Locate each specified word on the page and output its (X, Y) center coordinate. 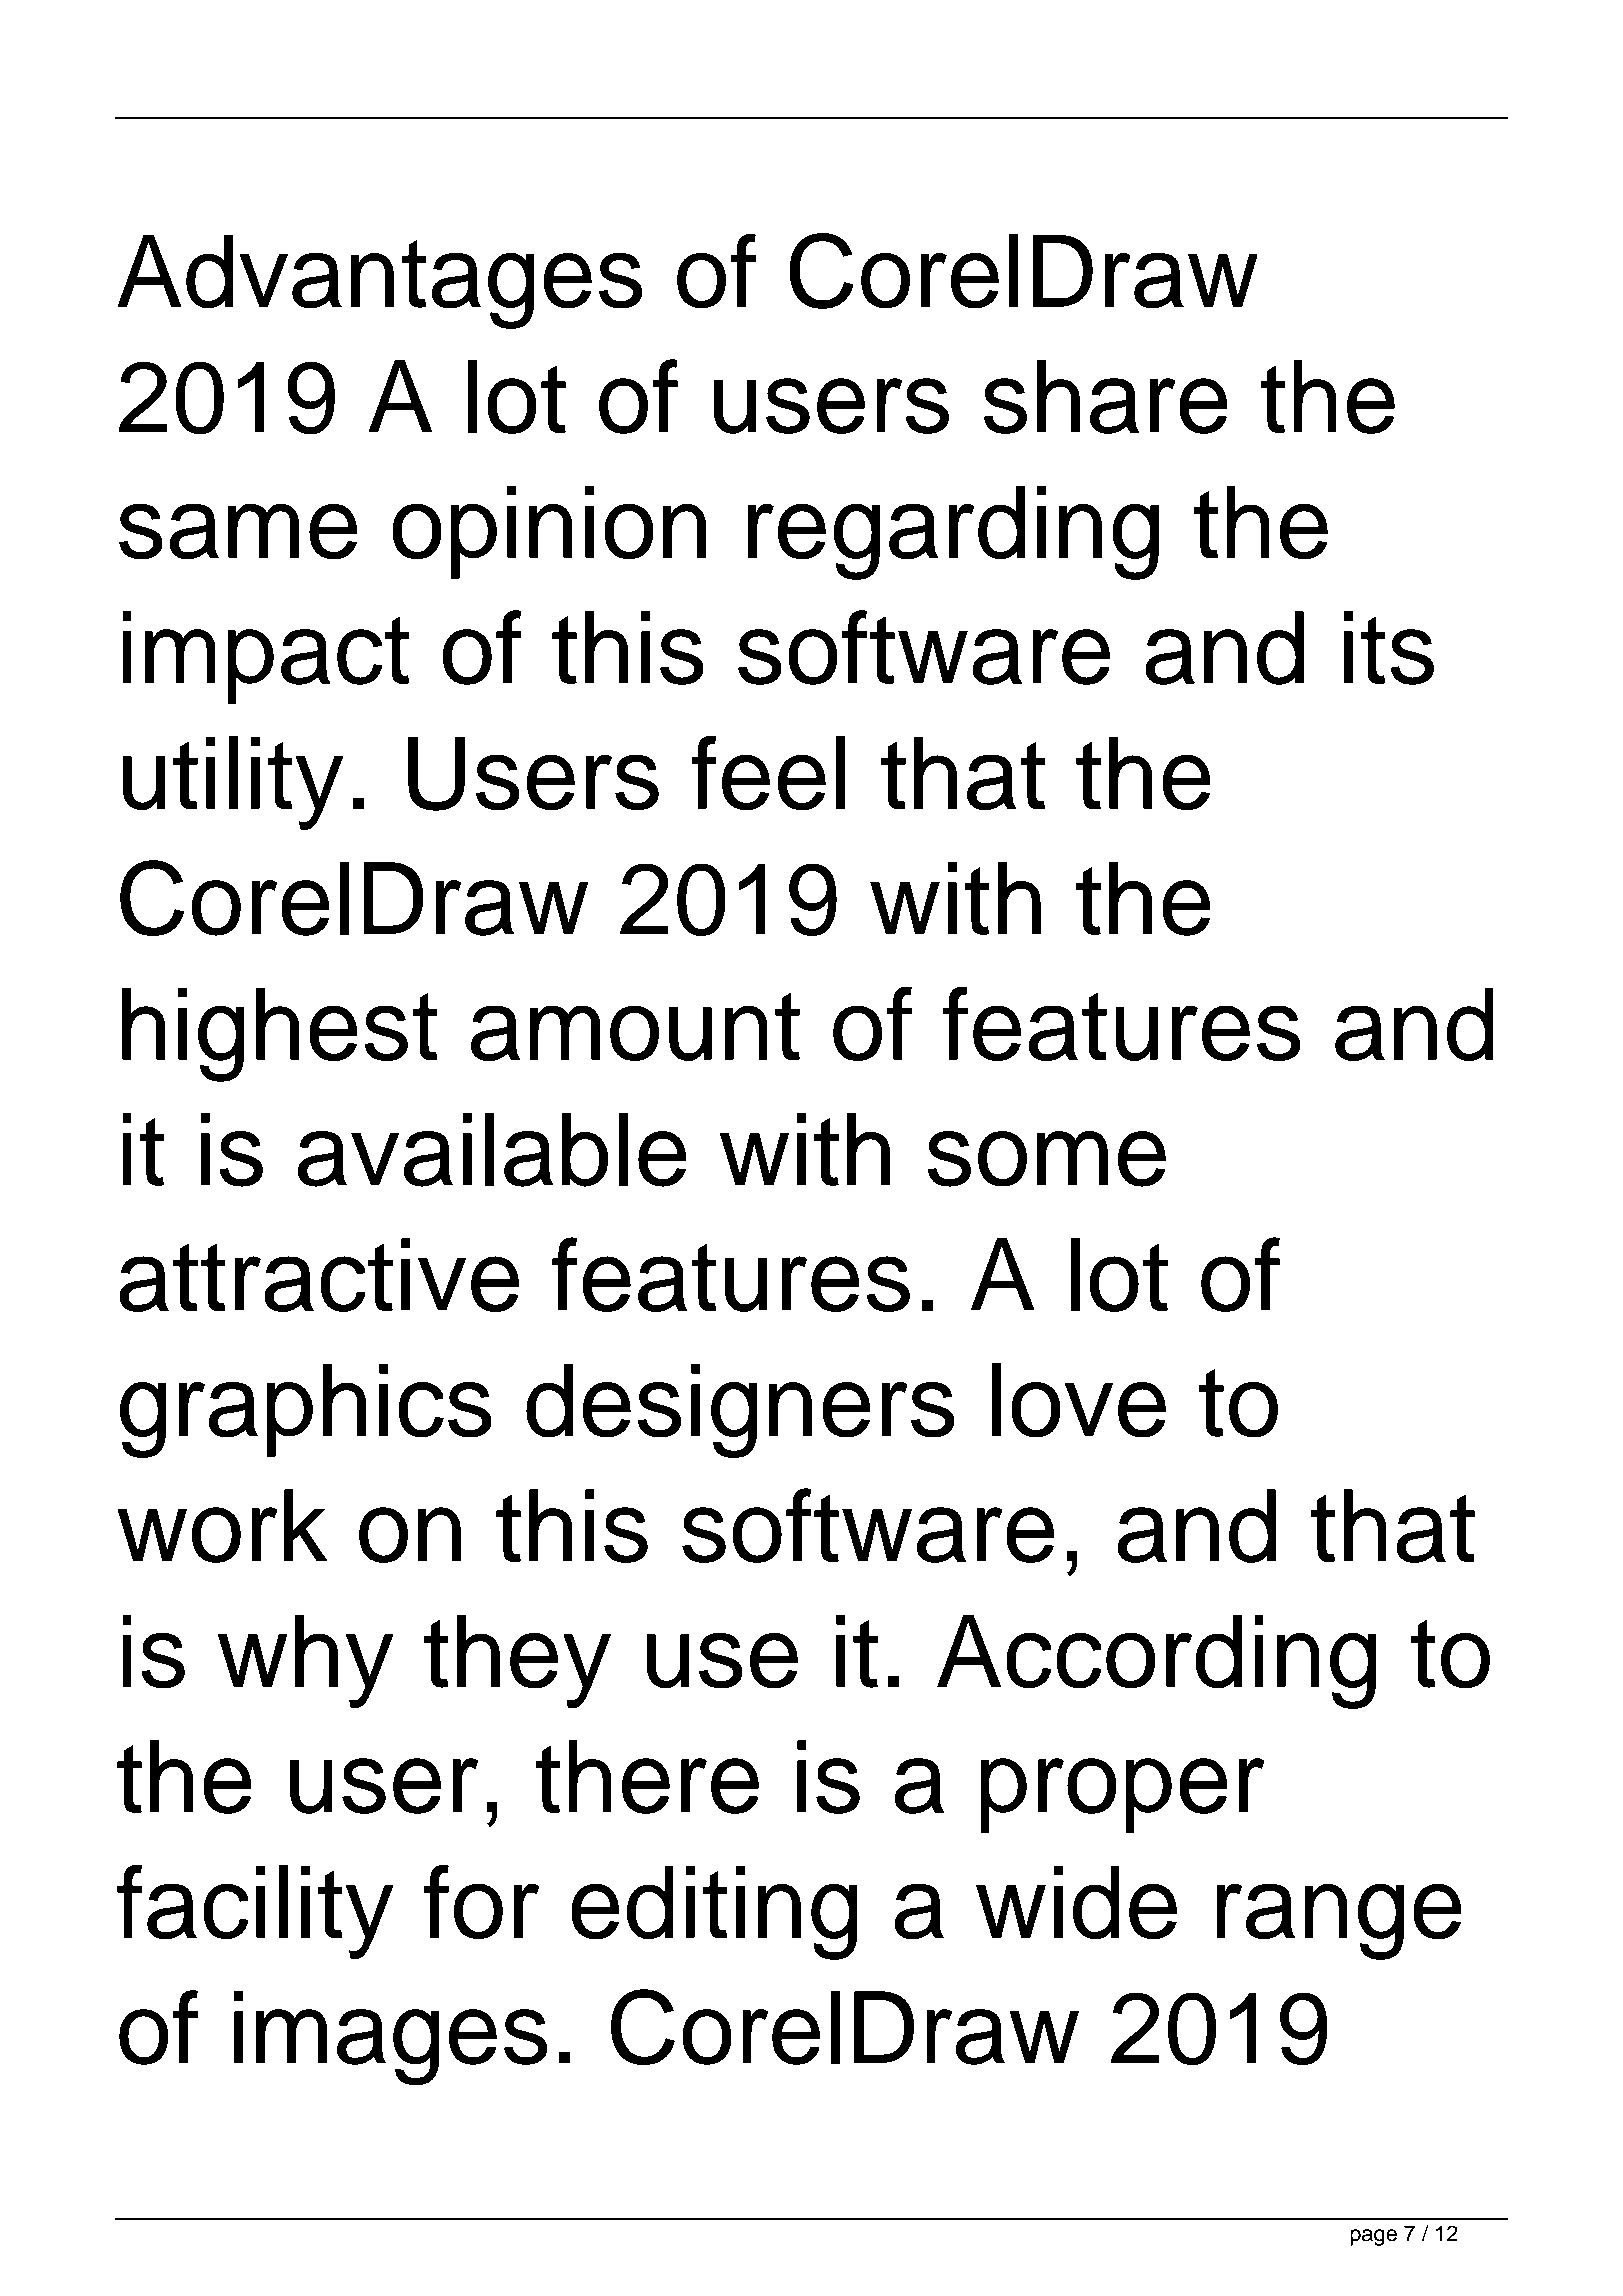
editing (714, 1912)
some (1046, 1159)
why (306, 1661)
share (1105, 397)
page (1373, 2237)
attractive (319, 1275)
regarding (953, 532)
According (1156, 1661)
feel (768, 772)
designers (740, 1411)
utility (232, 783)
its (1389, 648)
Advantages (379, 282)
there (647, 1777)
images (391, 2038)
